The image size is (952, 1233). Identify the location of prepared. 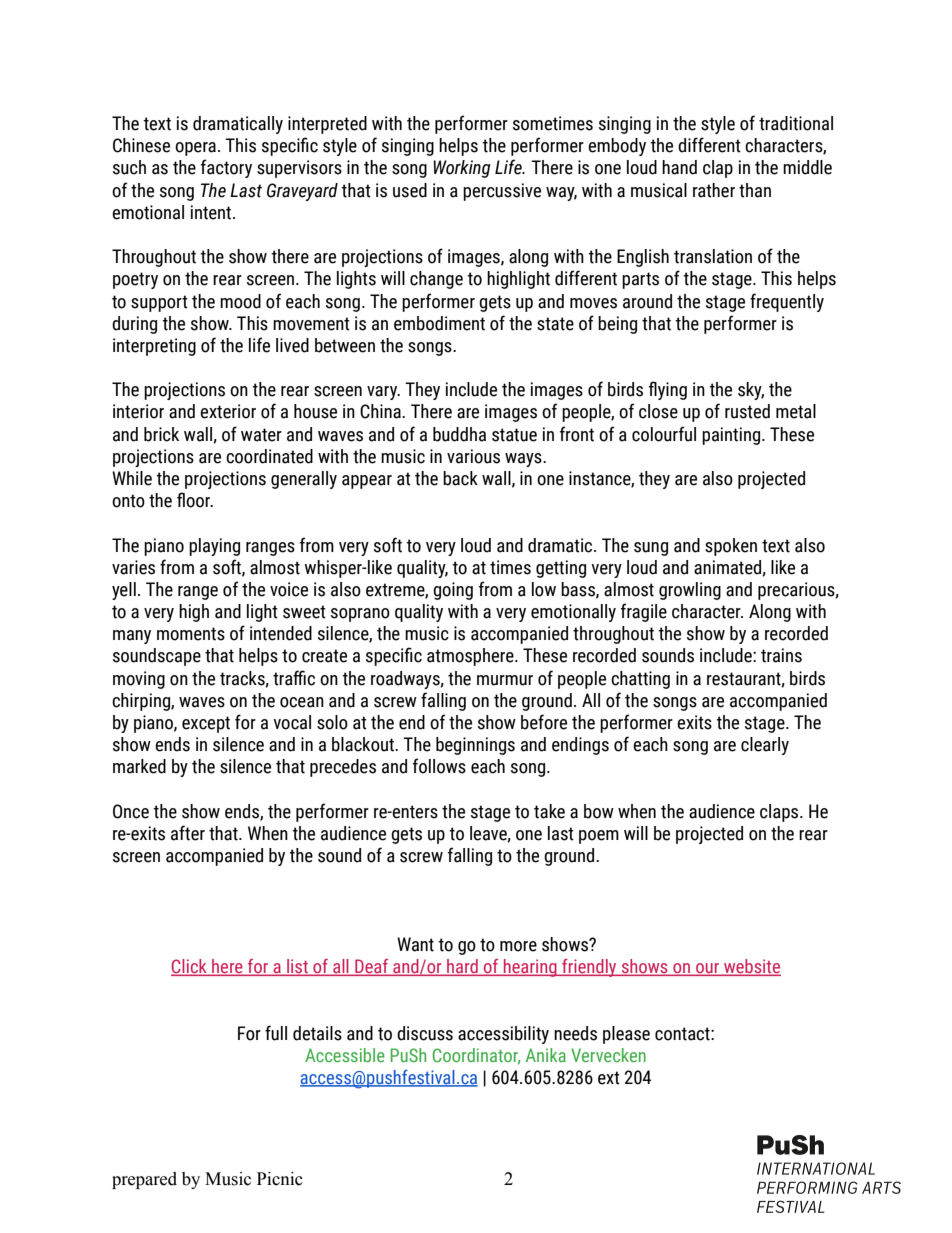
(144, 1180).
